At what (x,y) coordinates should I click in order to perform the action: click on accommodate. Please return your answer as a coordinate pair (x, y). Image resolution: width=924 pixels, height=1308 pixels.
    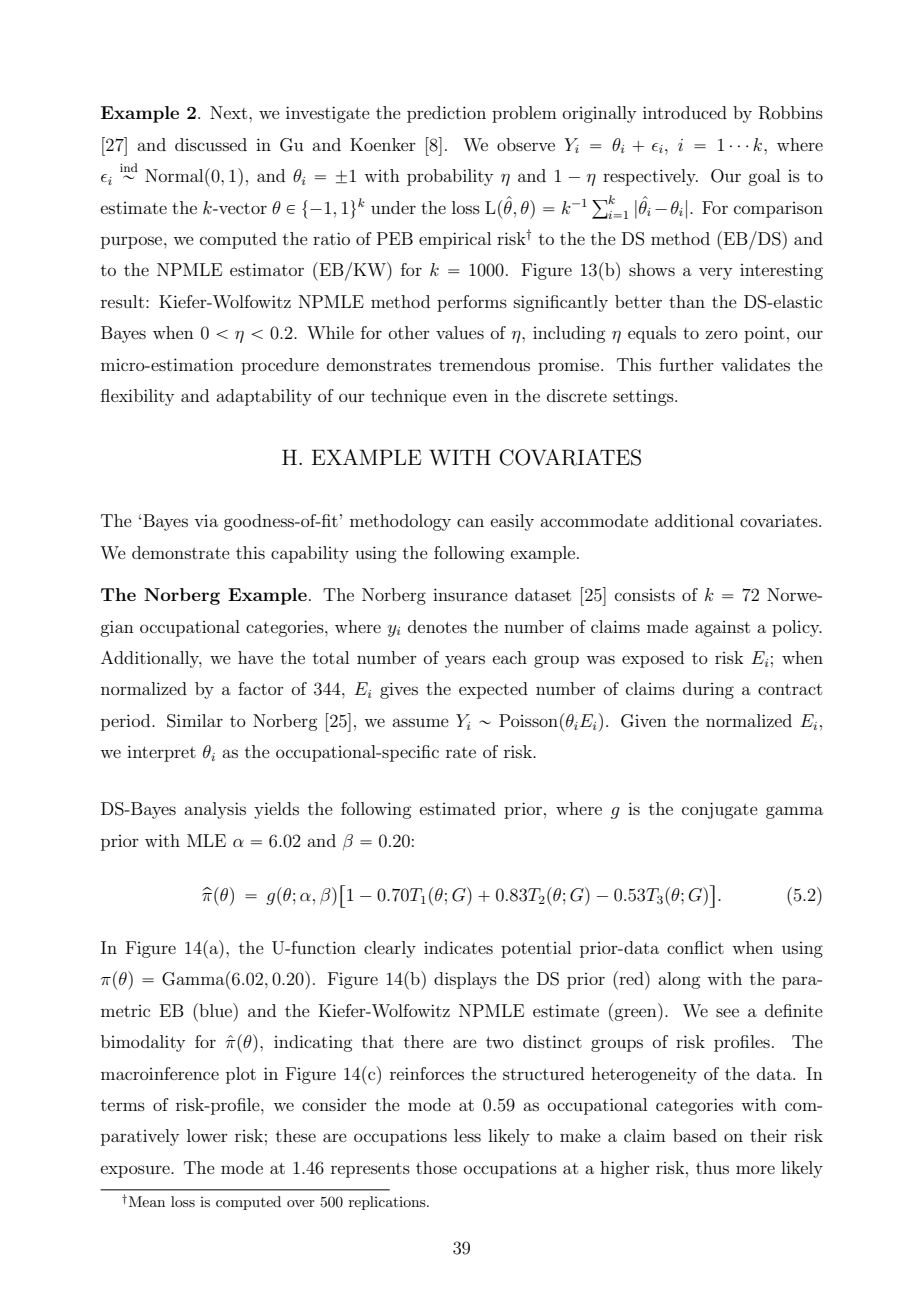
    Looking at the image, I should click on (594, 520).
